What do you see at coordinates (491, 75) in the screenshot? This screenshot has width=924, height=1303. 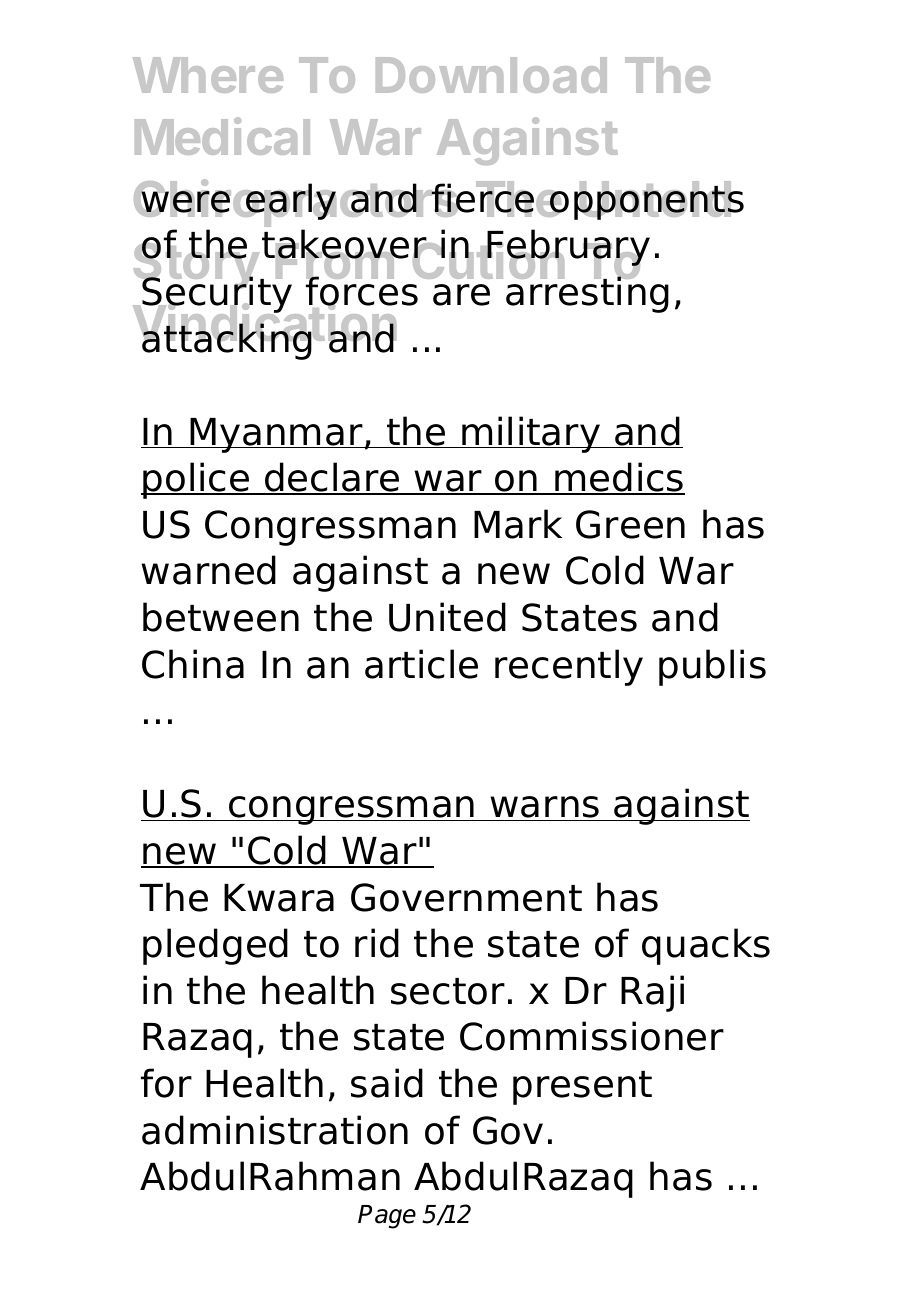 I see `Download` at bounding box center [491, 75].
